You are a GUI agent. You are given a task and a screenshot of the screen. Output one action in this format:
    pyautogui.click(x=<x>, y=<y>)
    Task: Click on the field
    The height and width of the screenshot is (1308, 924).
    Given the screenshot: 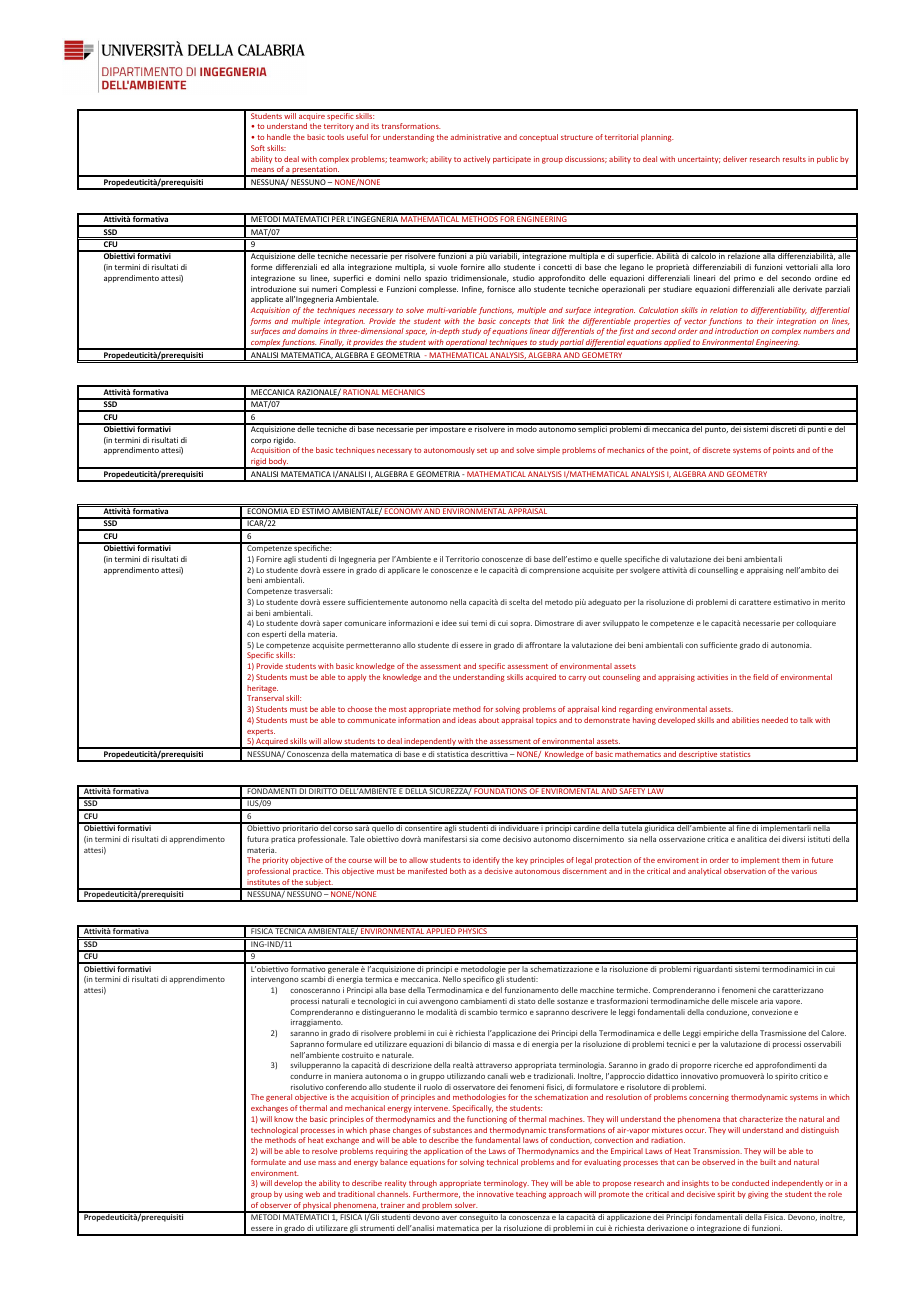 What is the action you would take?
    pyautogui.click(x=760, y=677)
